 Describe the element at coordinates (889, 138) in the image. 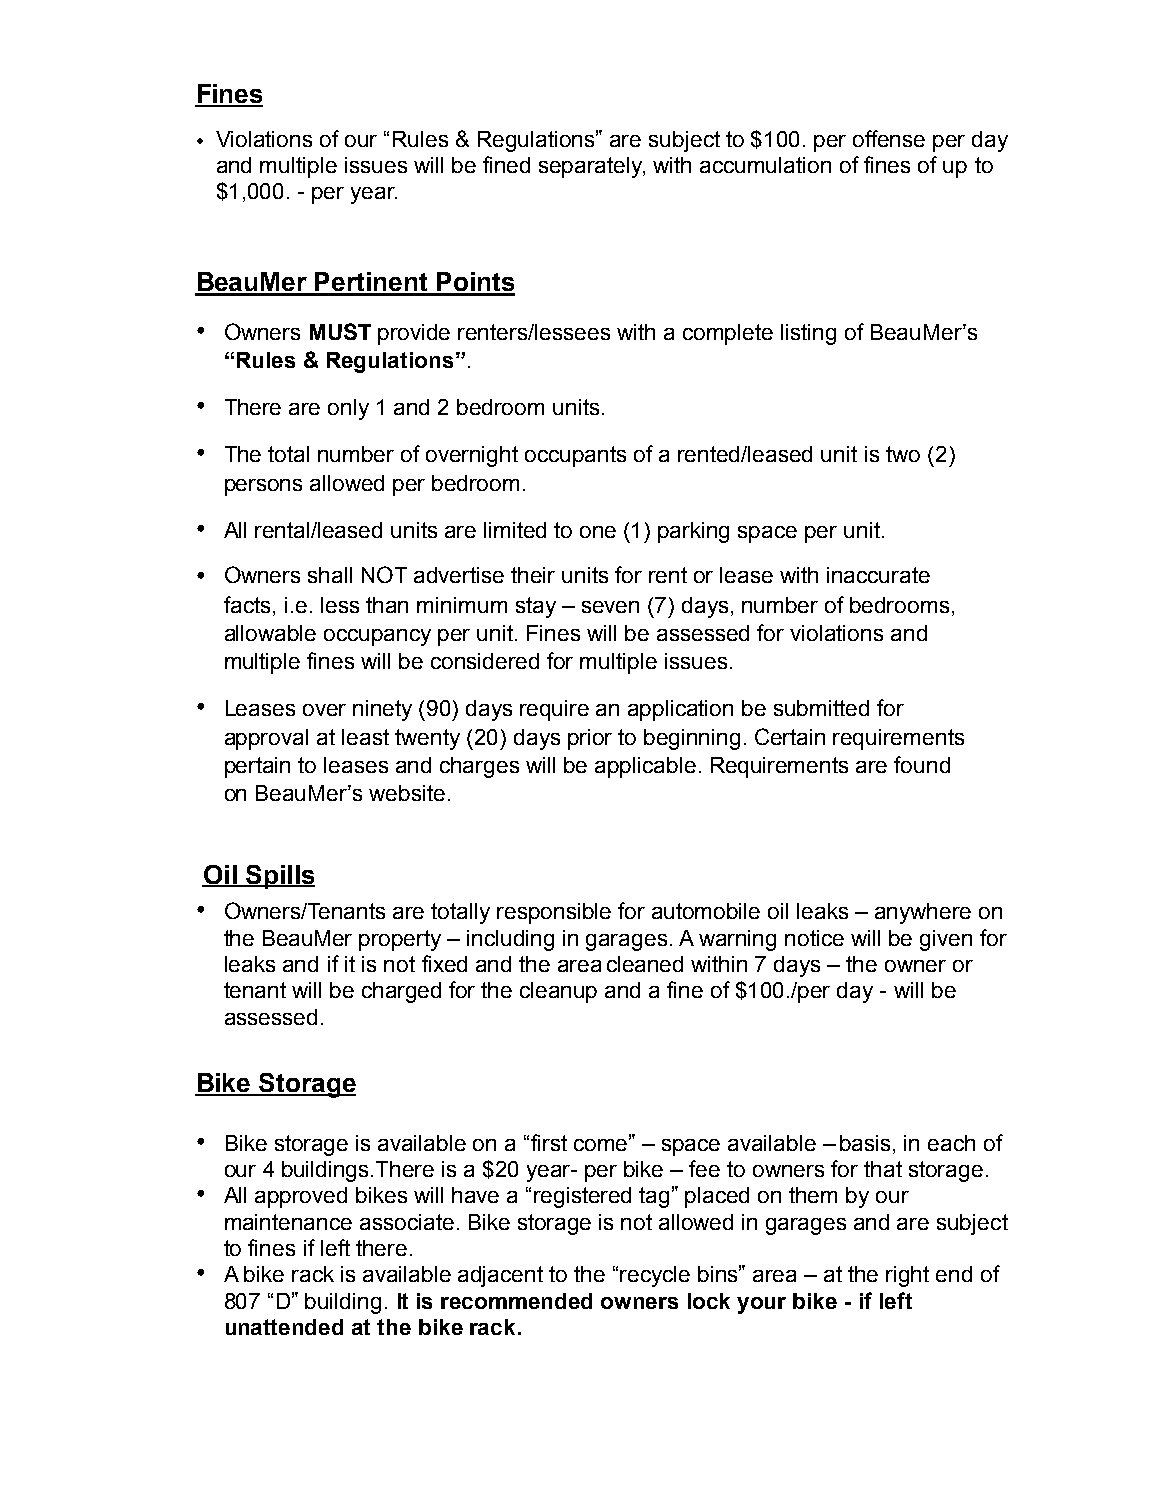

I see `offense` at that location.
